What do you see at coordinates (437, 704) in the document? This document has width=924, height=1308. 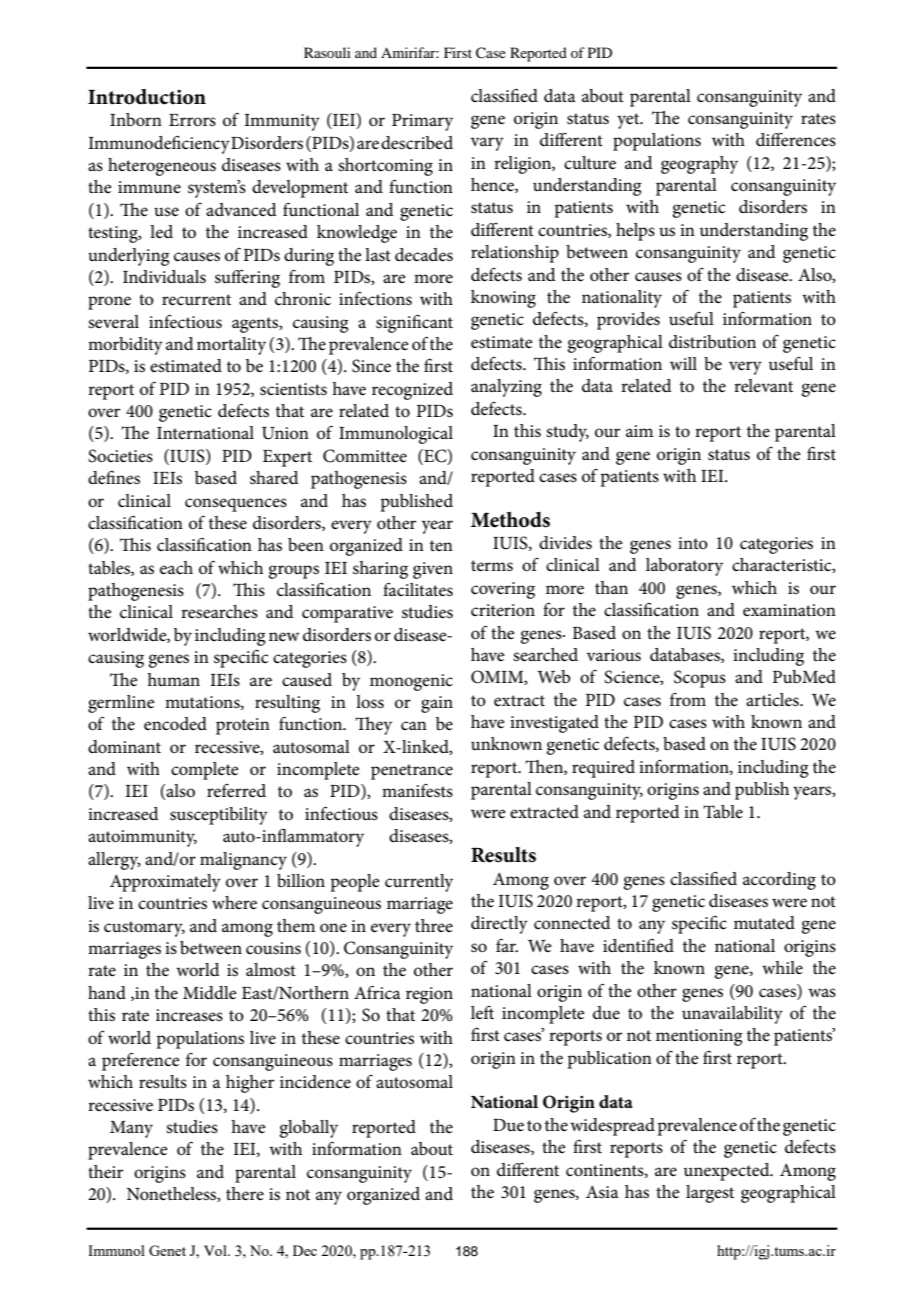 I see `gain` at bounding box center [437, 704].
